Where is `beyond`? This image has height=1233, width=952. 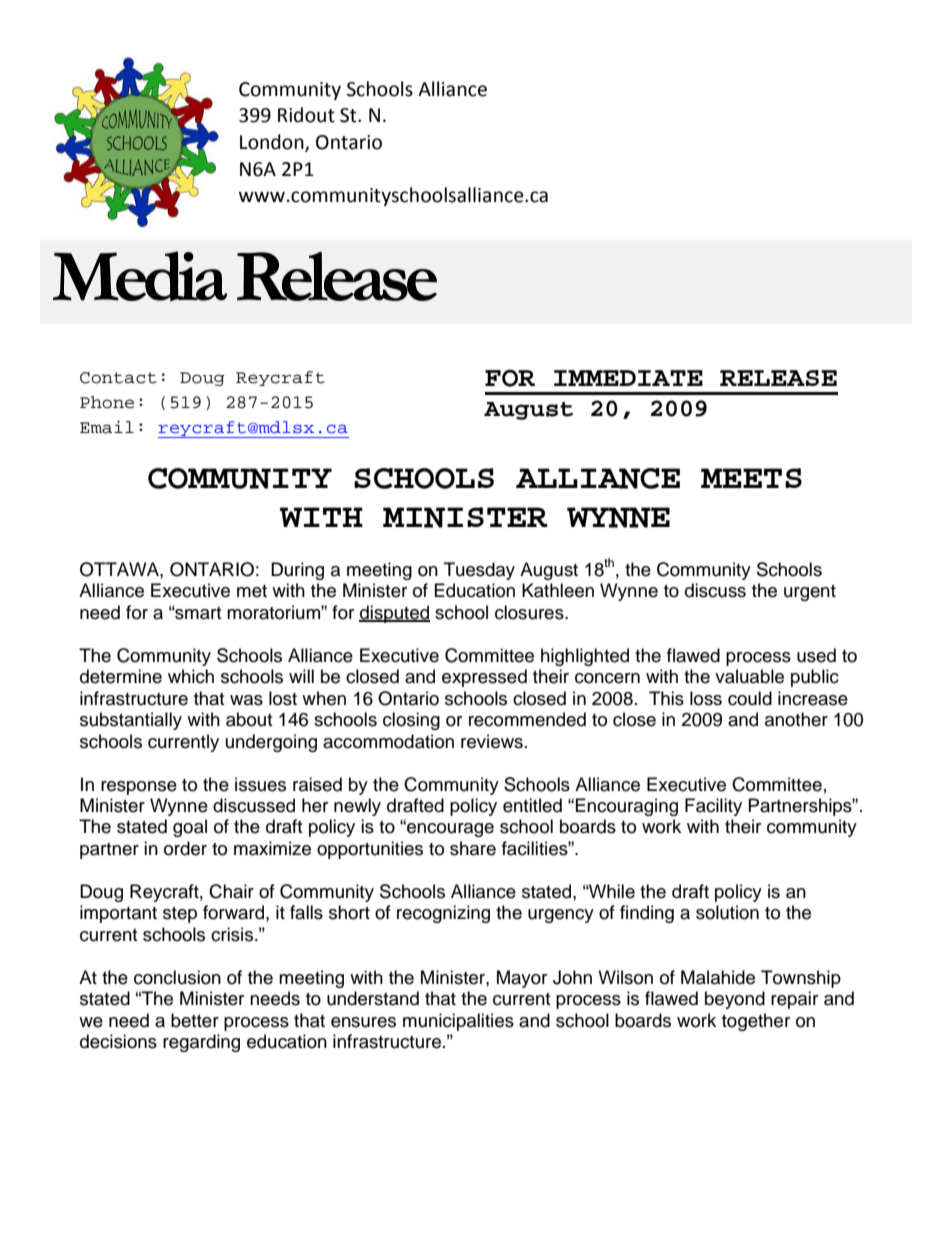 beyond is located at coordinates (735, 1000).
